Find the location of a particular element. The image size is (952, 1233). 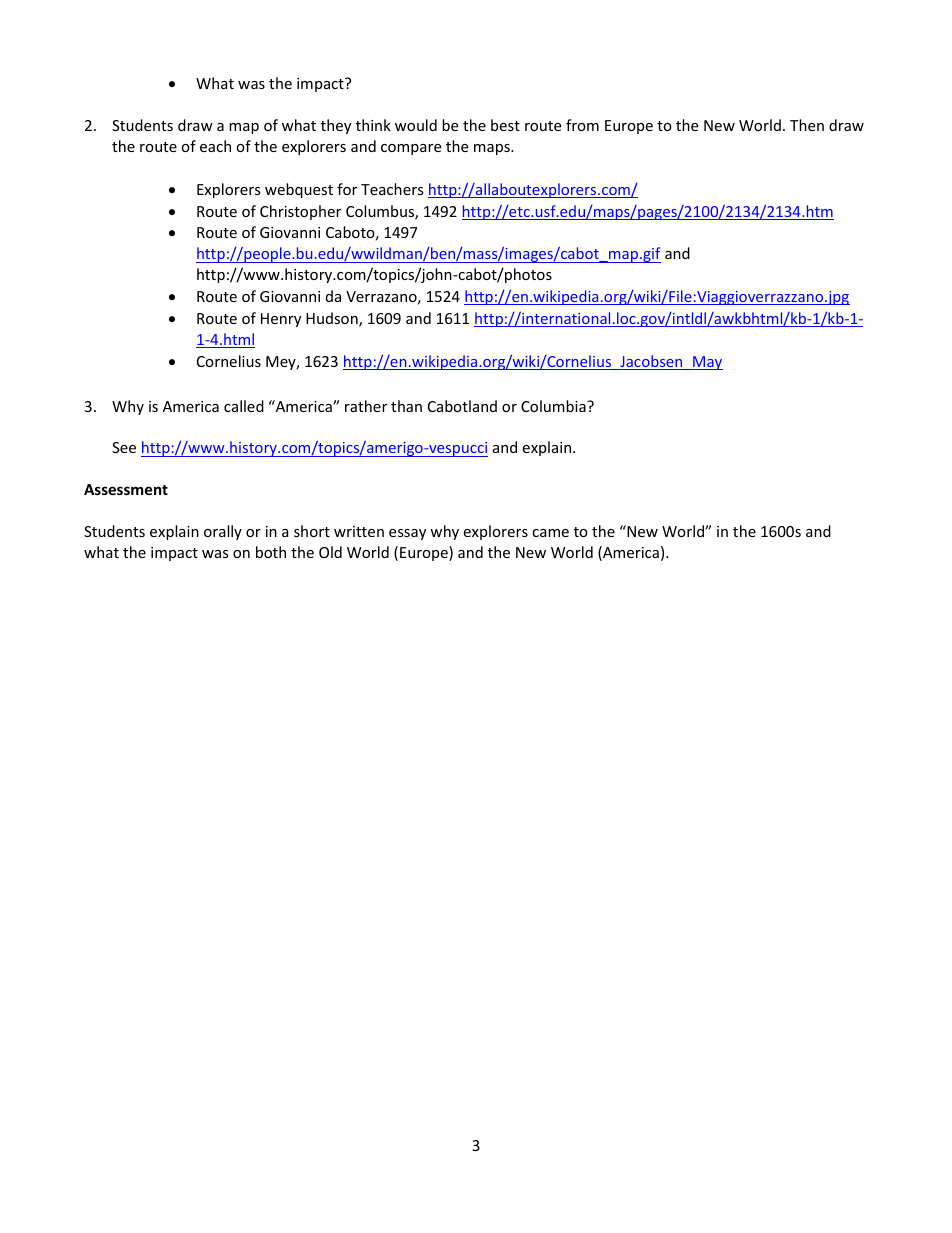

Henry is located at coordinates (281, 320).
